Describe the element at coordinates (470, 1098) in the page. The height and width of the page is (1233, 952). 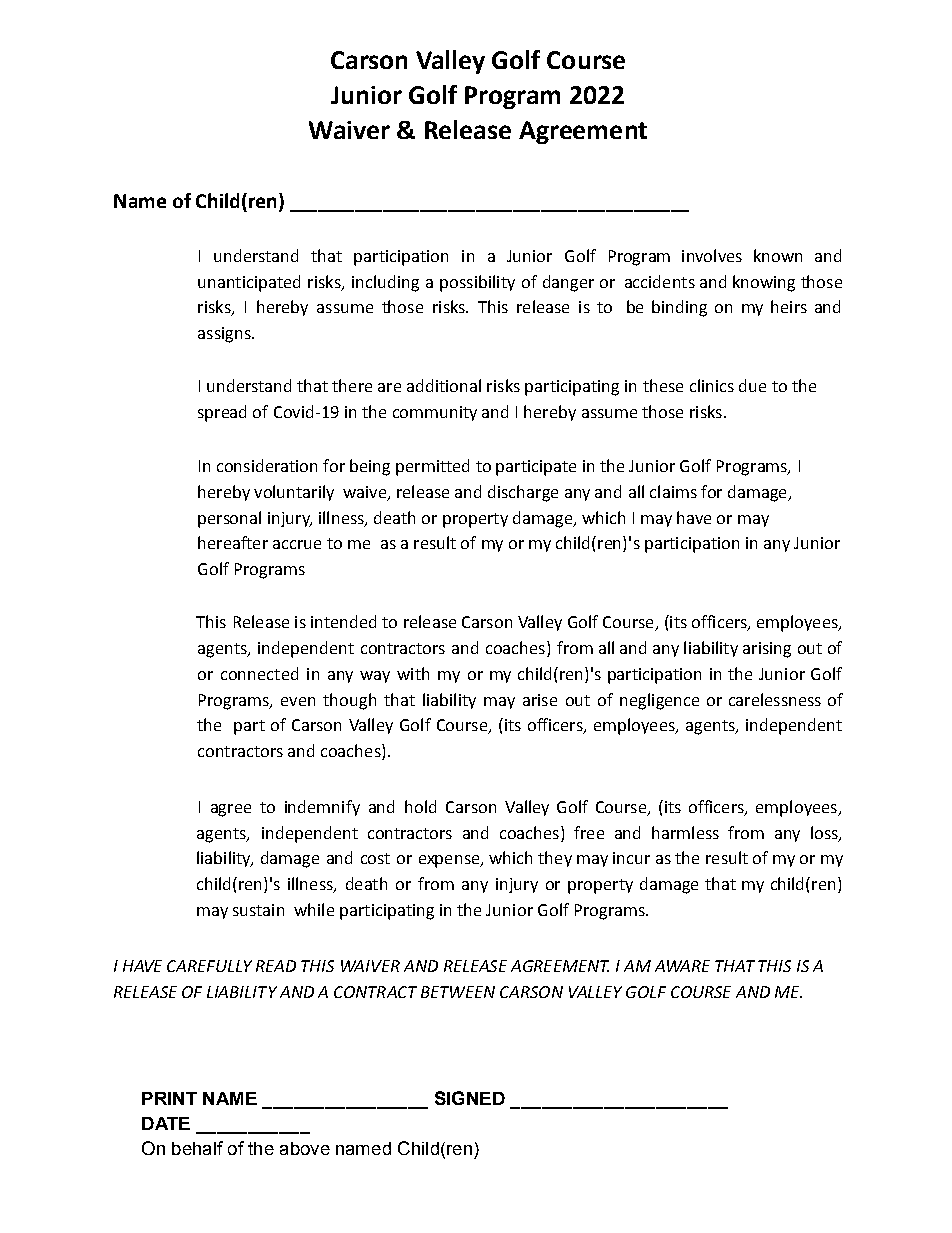
I see `SIGNED` at that location.
